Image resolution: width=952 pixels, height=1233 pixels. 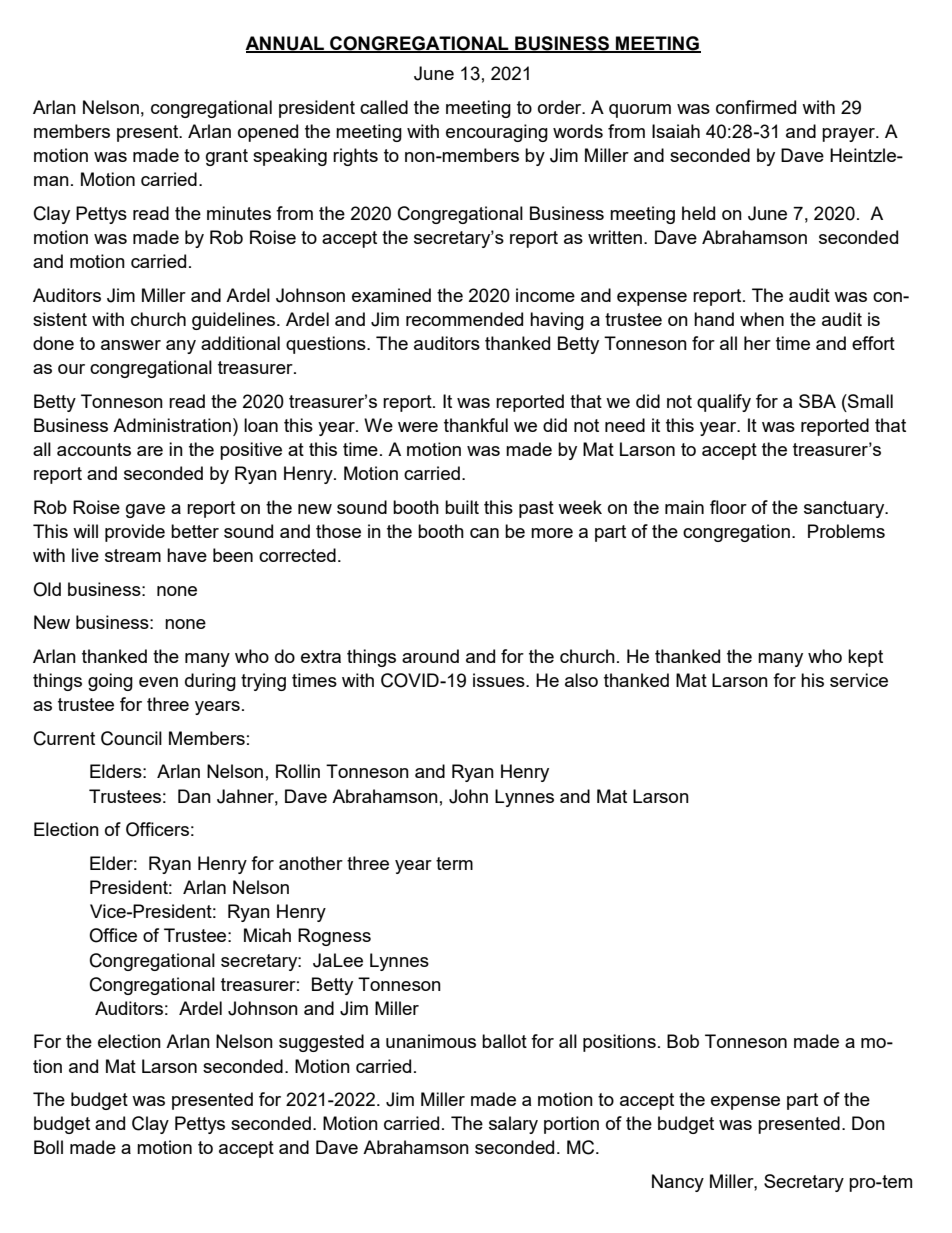 I want to click on Nancy, so click(x=678, y=1183).
